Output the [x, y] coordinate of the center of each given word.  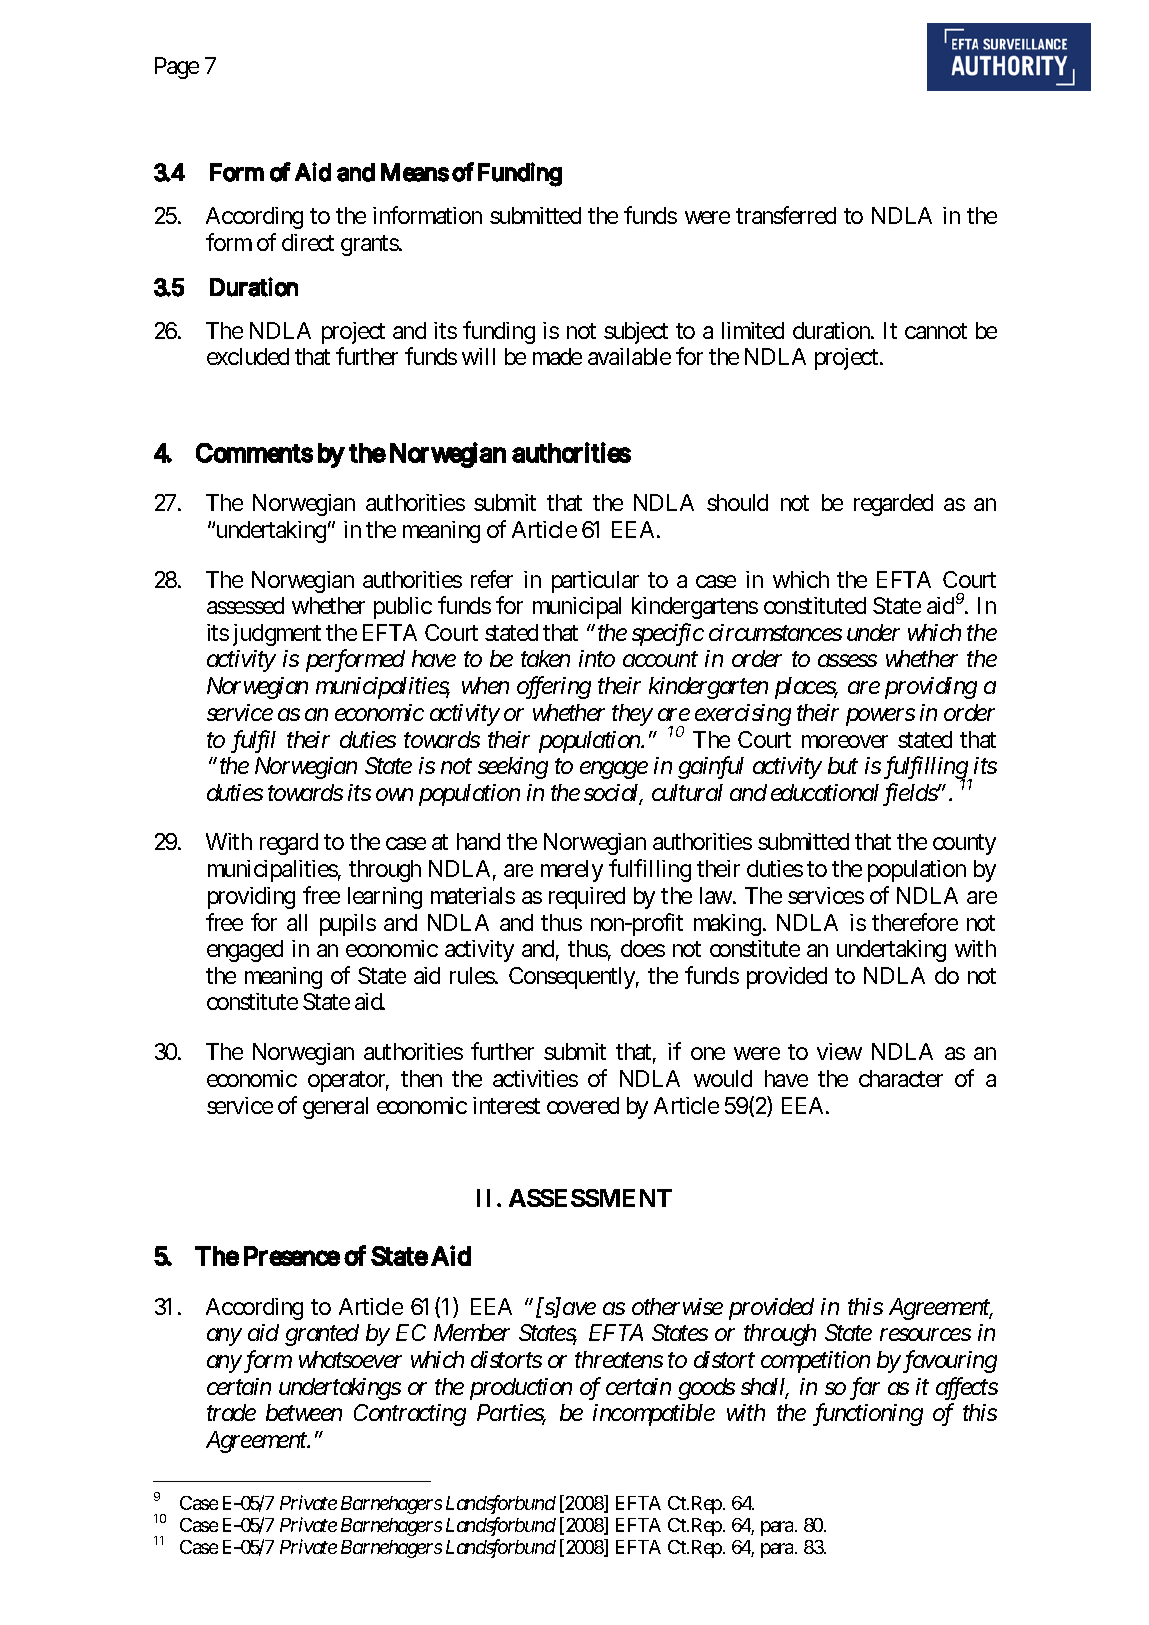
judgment [277, 635]
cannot [936, 331]
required [587, 898]
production [521, 1389]
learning [385, 898]
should [737, 502]
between [304, 1412]
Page [177, 68]
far [865, 1388]
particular [595, 582]
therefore [915, 922]
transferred [786, 215]
